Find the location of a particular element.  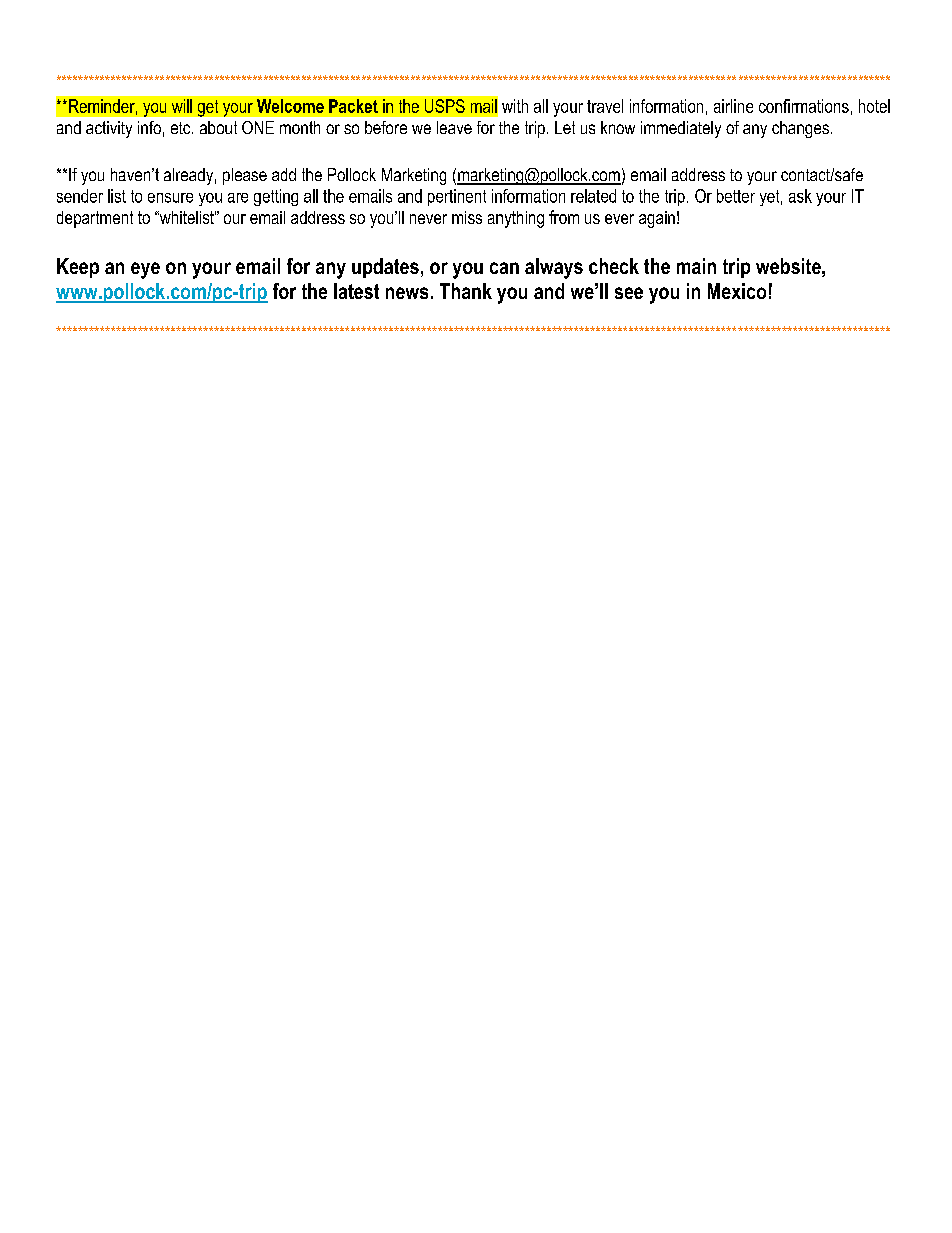

ask is located at coordinates (800, 196).
